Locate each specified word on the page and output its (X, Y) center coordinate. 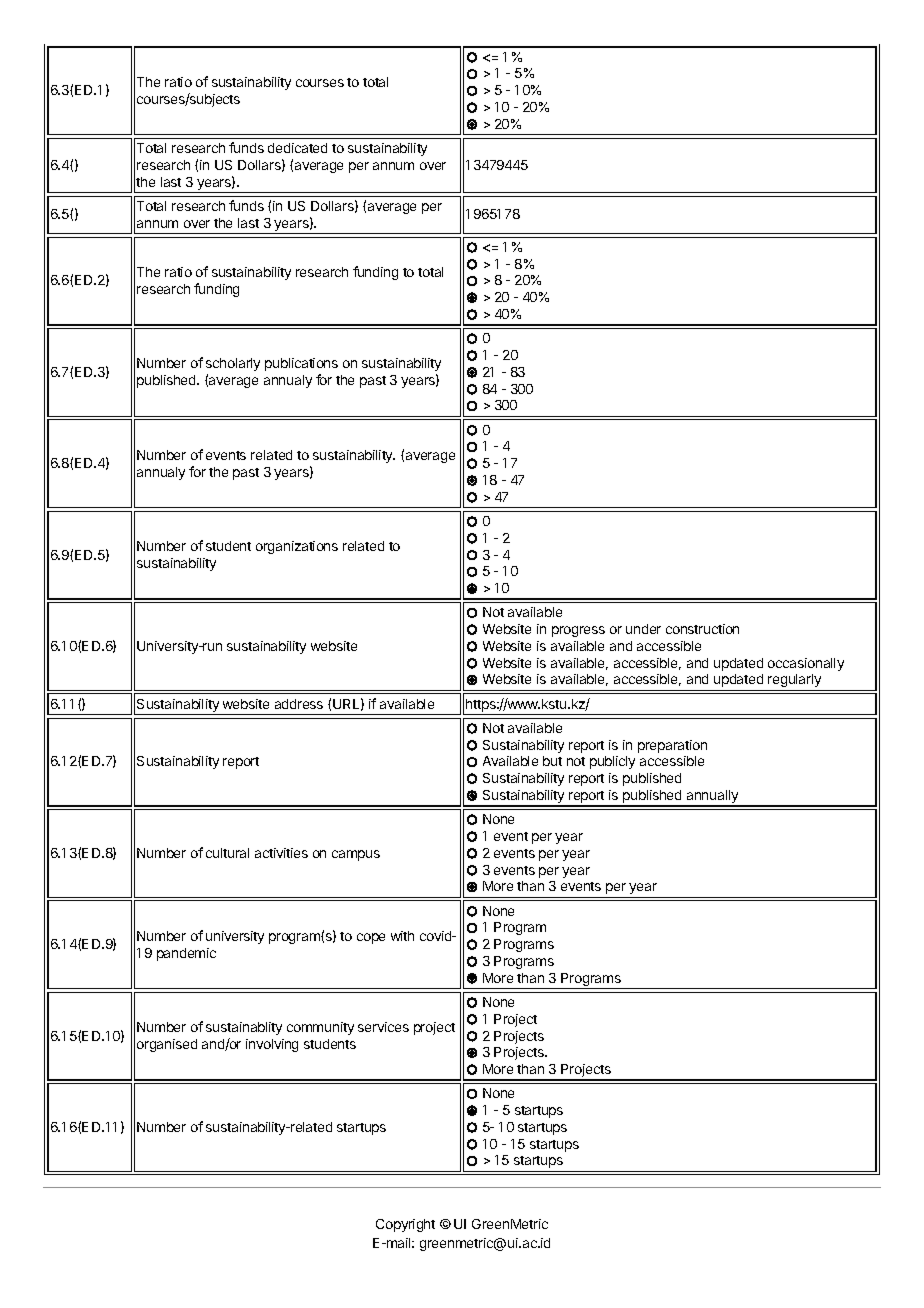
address (299, 704)
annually (712, 798)
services (383, 1027)
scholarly (233, 364)
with (402, 936)
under (643, 629)
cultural (227, 853)
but (552, 761)
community (320, 1028)
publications (301, 364)
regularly (794, 680)
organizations (297, 547)
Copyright (405, 1225)
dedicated (297, 148)
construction (702, 629)
